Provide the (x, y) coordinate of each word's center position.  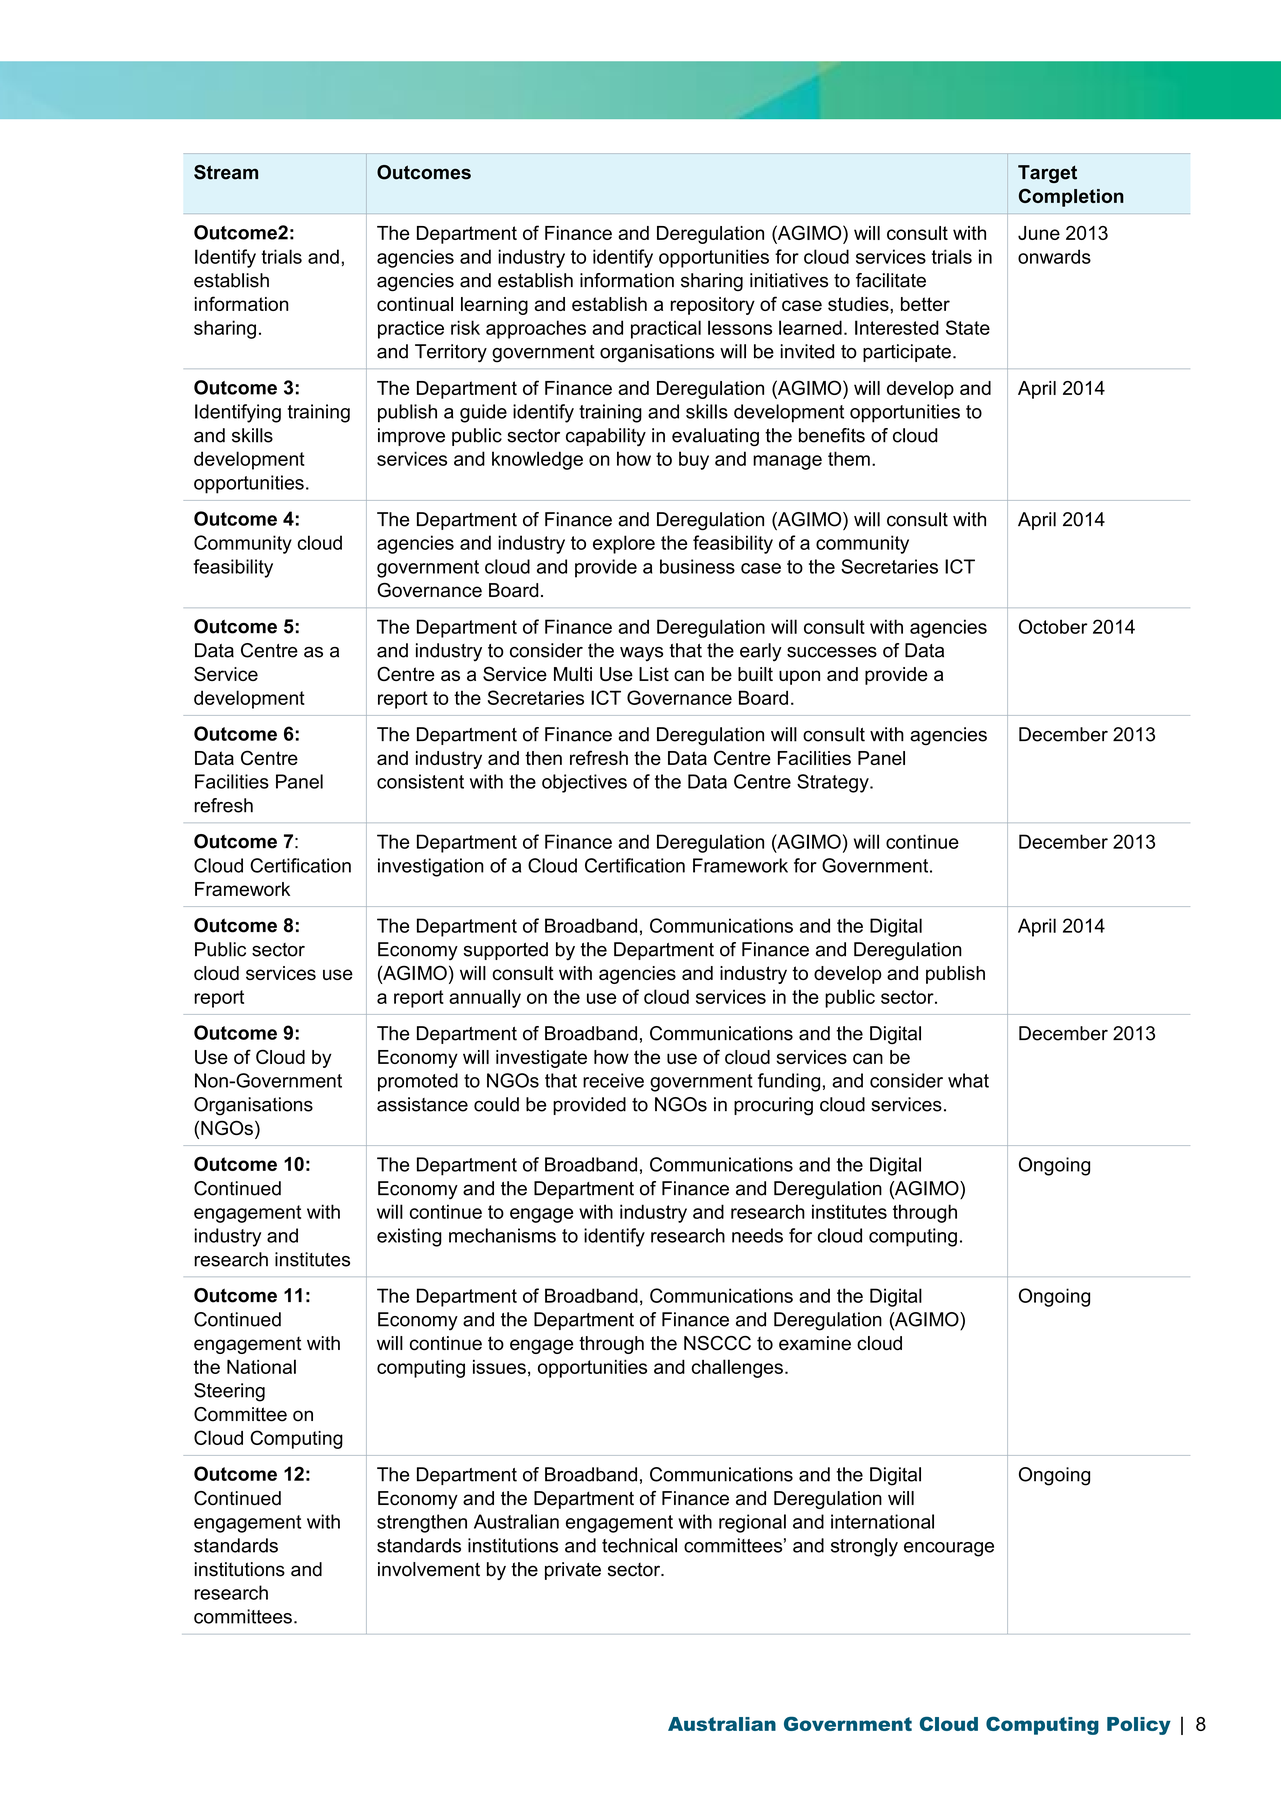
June (1039, 233)
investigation (431, 867)
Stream (226, 172)
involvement (429, 1569)
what (968, 1080)
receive (613, 1080)
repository (713, 306)
